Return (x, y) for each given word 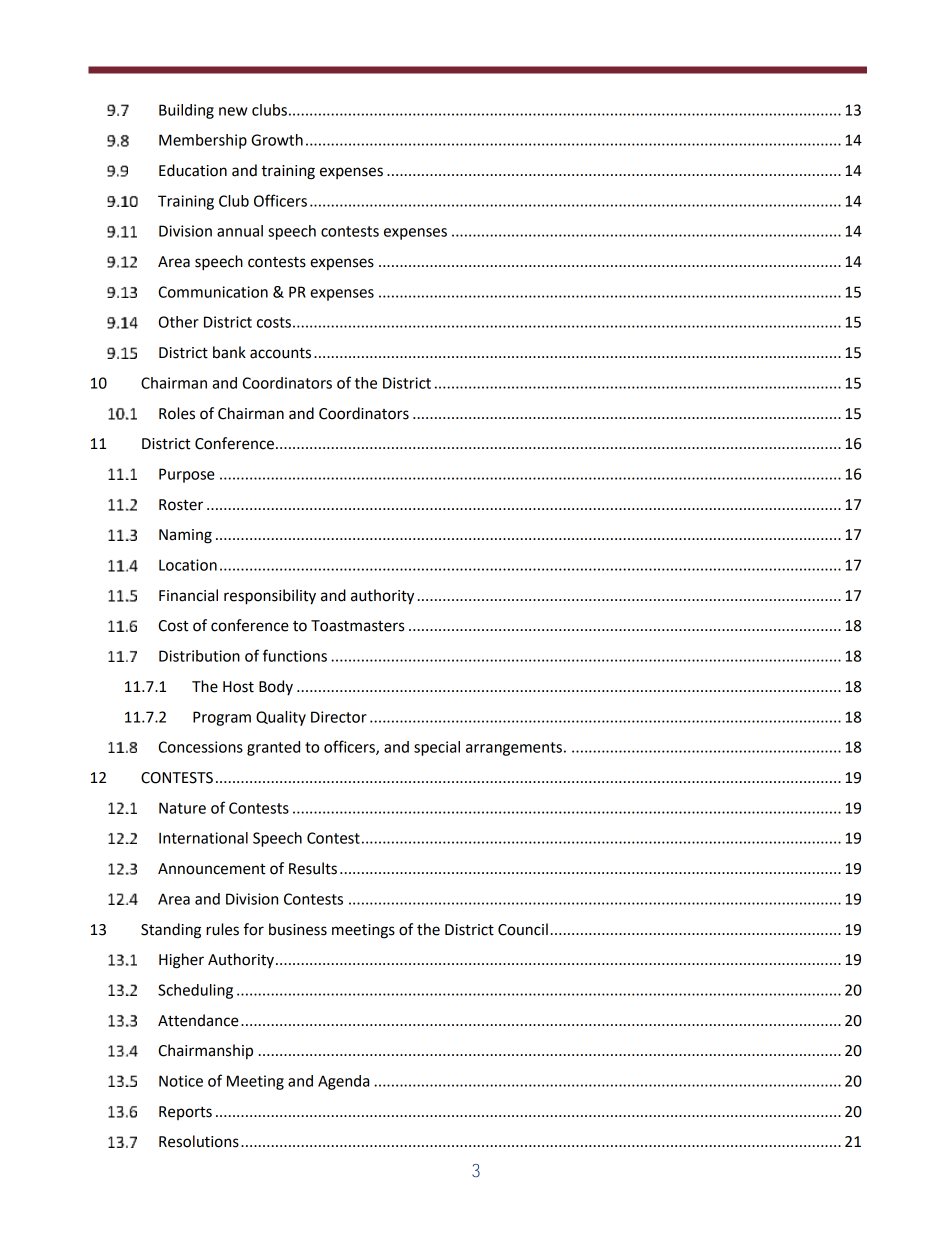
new (233, 111)
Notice (181, 1081)
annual (240, 231)
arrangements (514, 749)
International (203, 838)
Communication (213, 292)
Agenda (343, 1082)
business (298, 929)
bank (229, 352)
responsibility (270, 597)
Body (276, 687)
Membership (203, 141)
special (437, 748)
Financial (188, 595)
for (254, 929)
